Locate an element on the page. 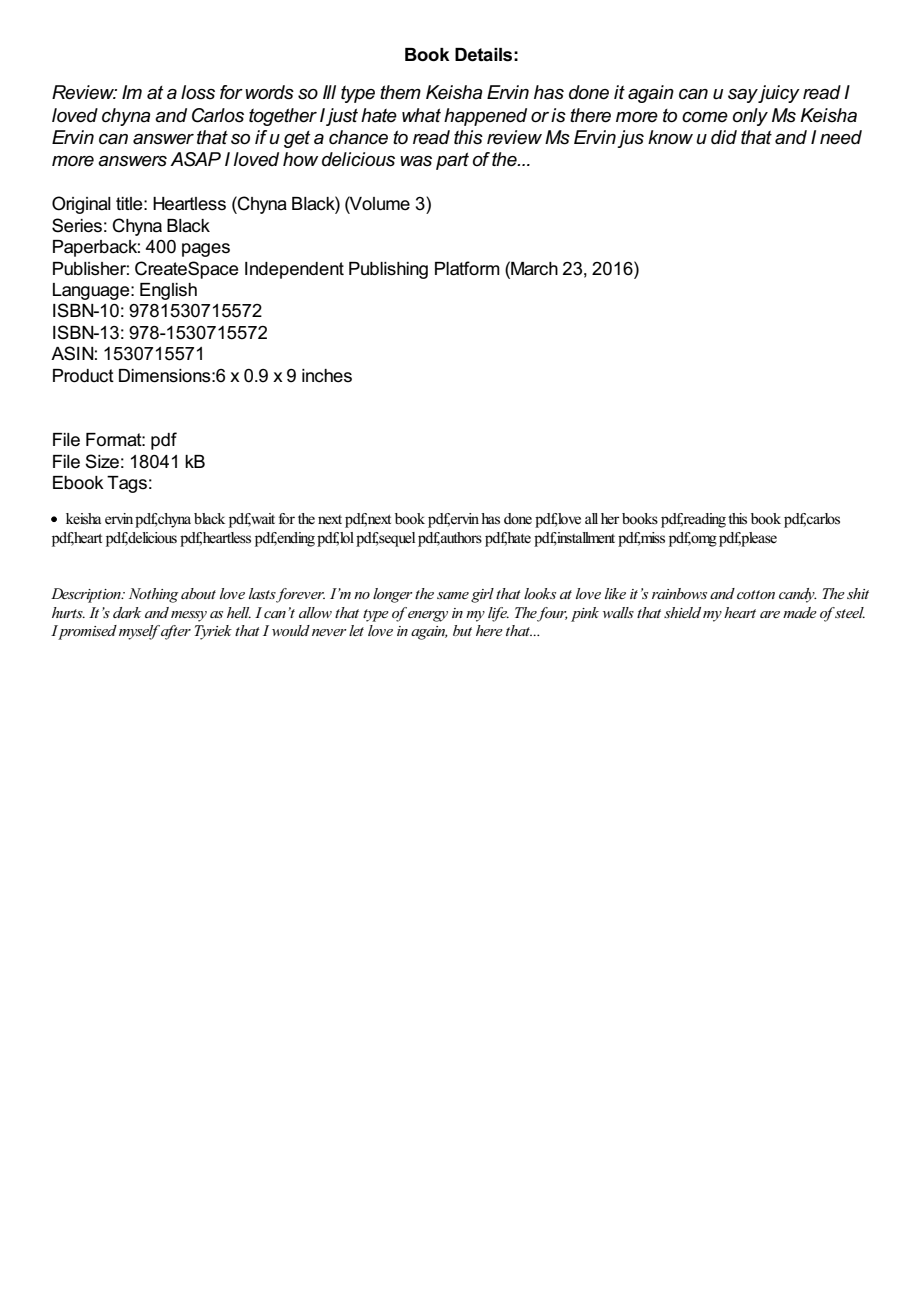 Image resolution: width=924 pixels, height=1308 pixels. inches is located at coordinates (327, 376).
